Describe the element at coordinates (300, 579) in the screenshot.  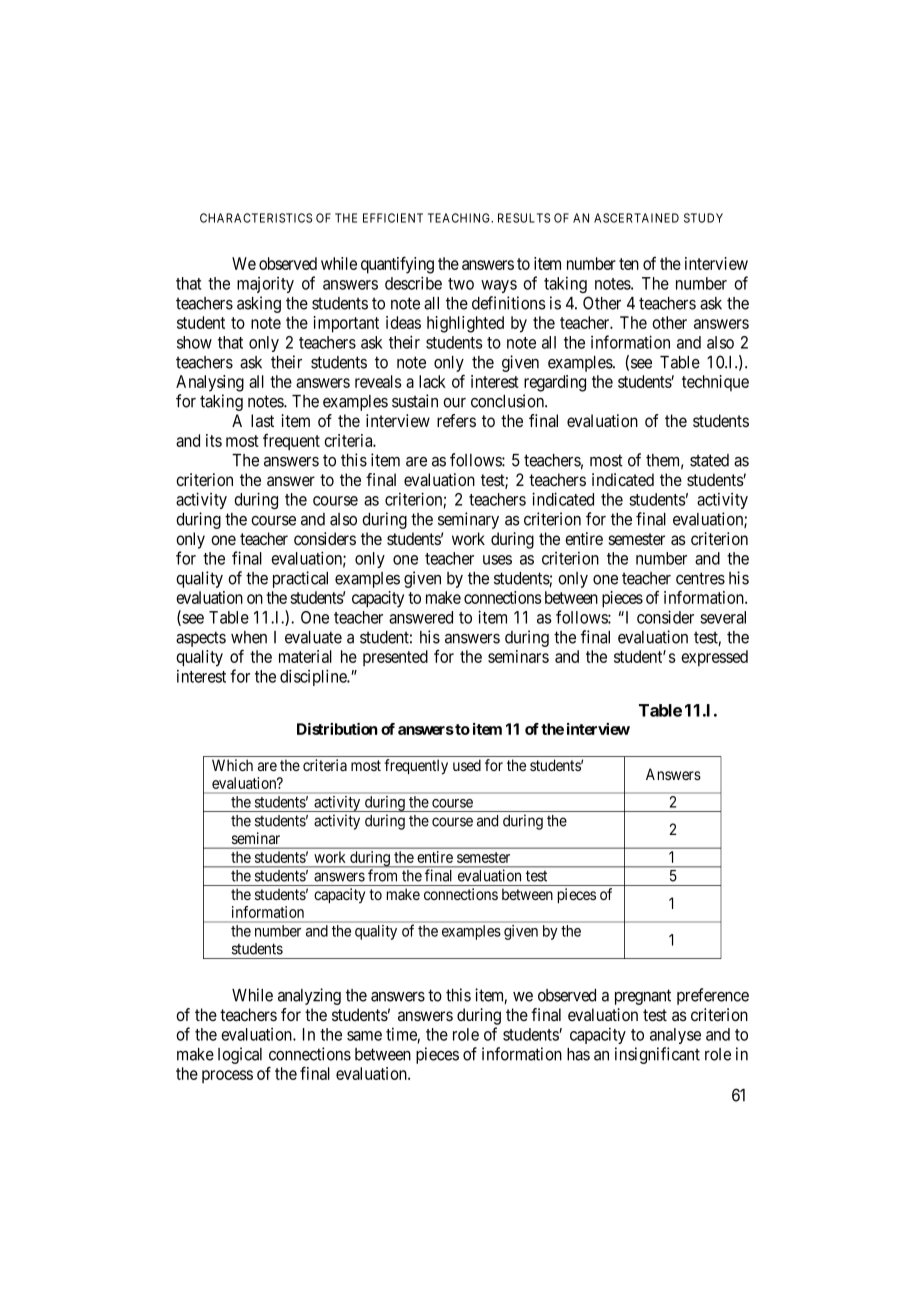
I see `practical` at that location.
